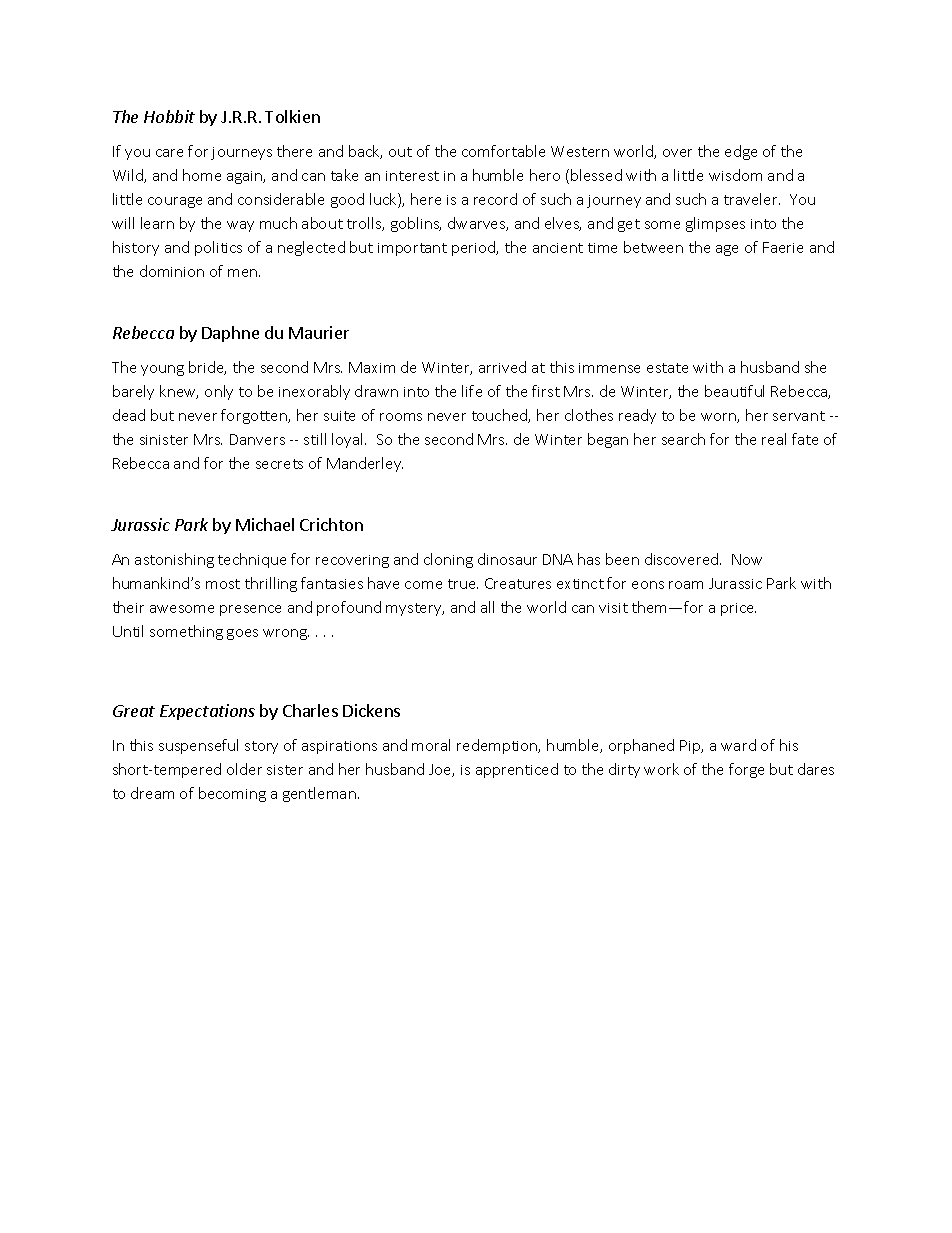 Image resolution: width=952 pixels, height=1233 pixels. What do you see at coordinates (517, 770) in the image?
I see `apprenticed` at bounding box center [517, 770].
